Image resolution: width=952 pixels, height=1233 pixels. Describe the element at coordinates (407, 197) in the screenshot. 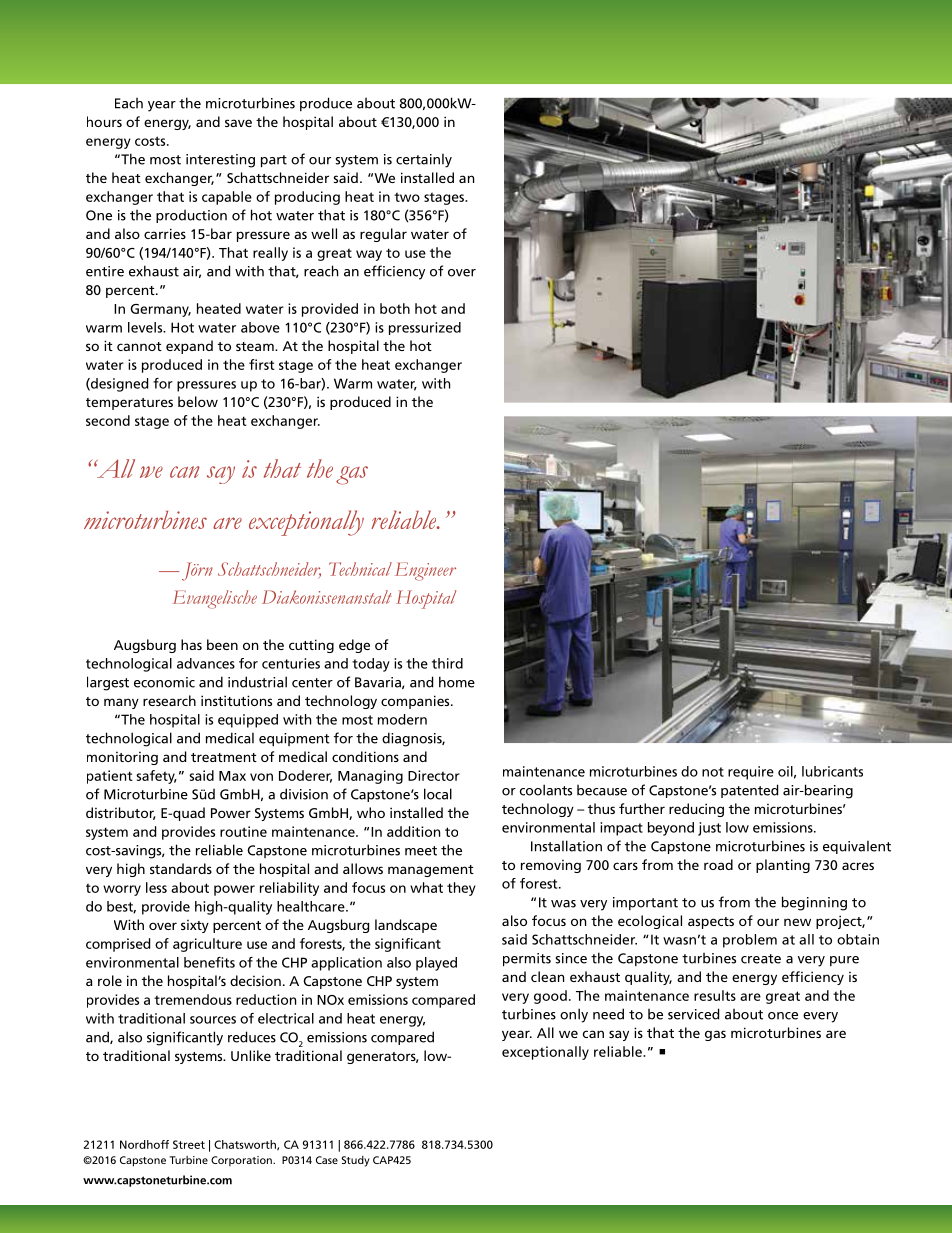

I see `two` at that location.
